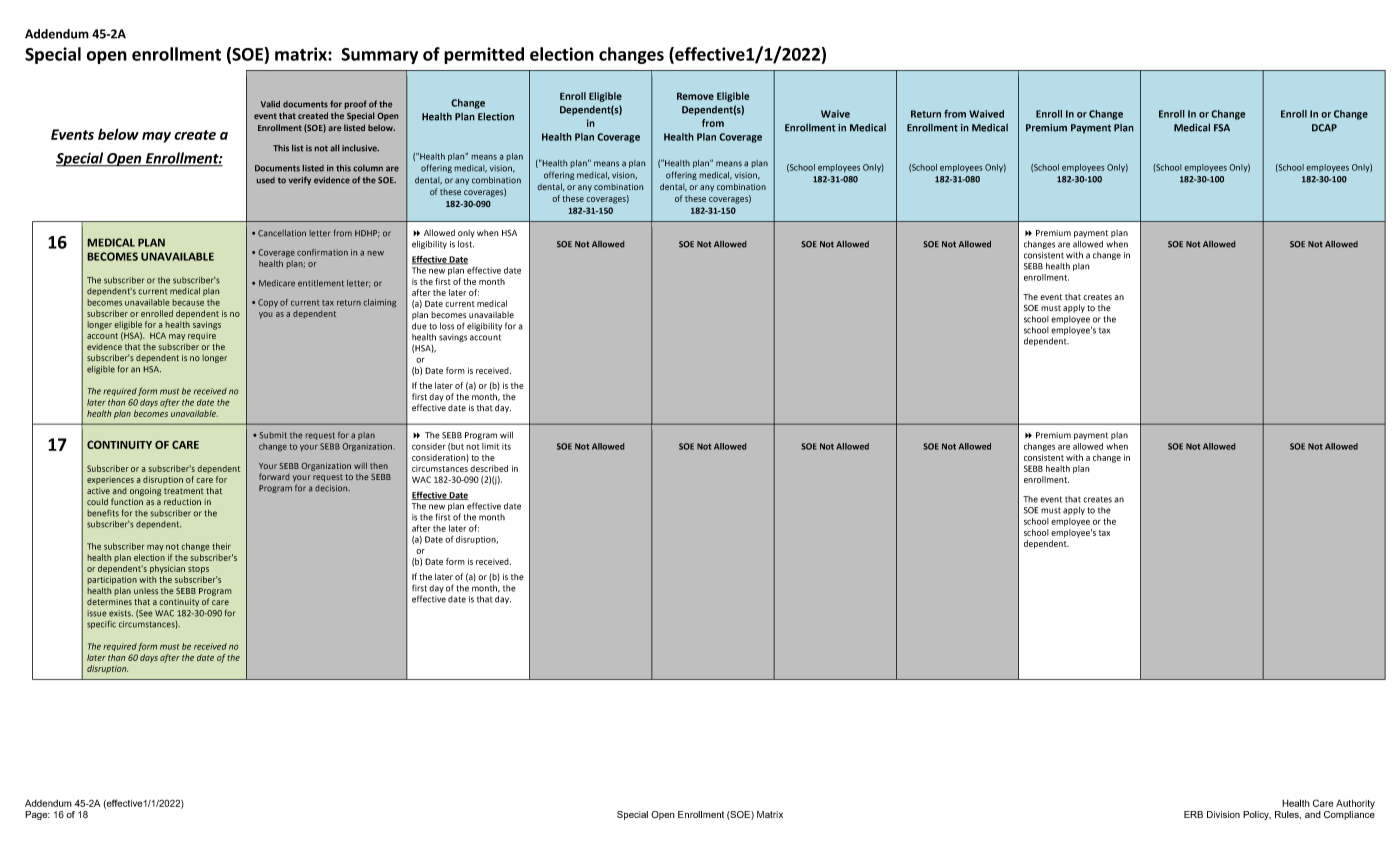 This screenshot has height=850, width=1400. I want to click on Remove, so click(695, 96).
